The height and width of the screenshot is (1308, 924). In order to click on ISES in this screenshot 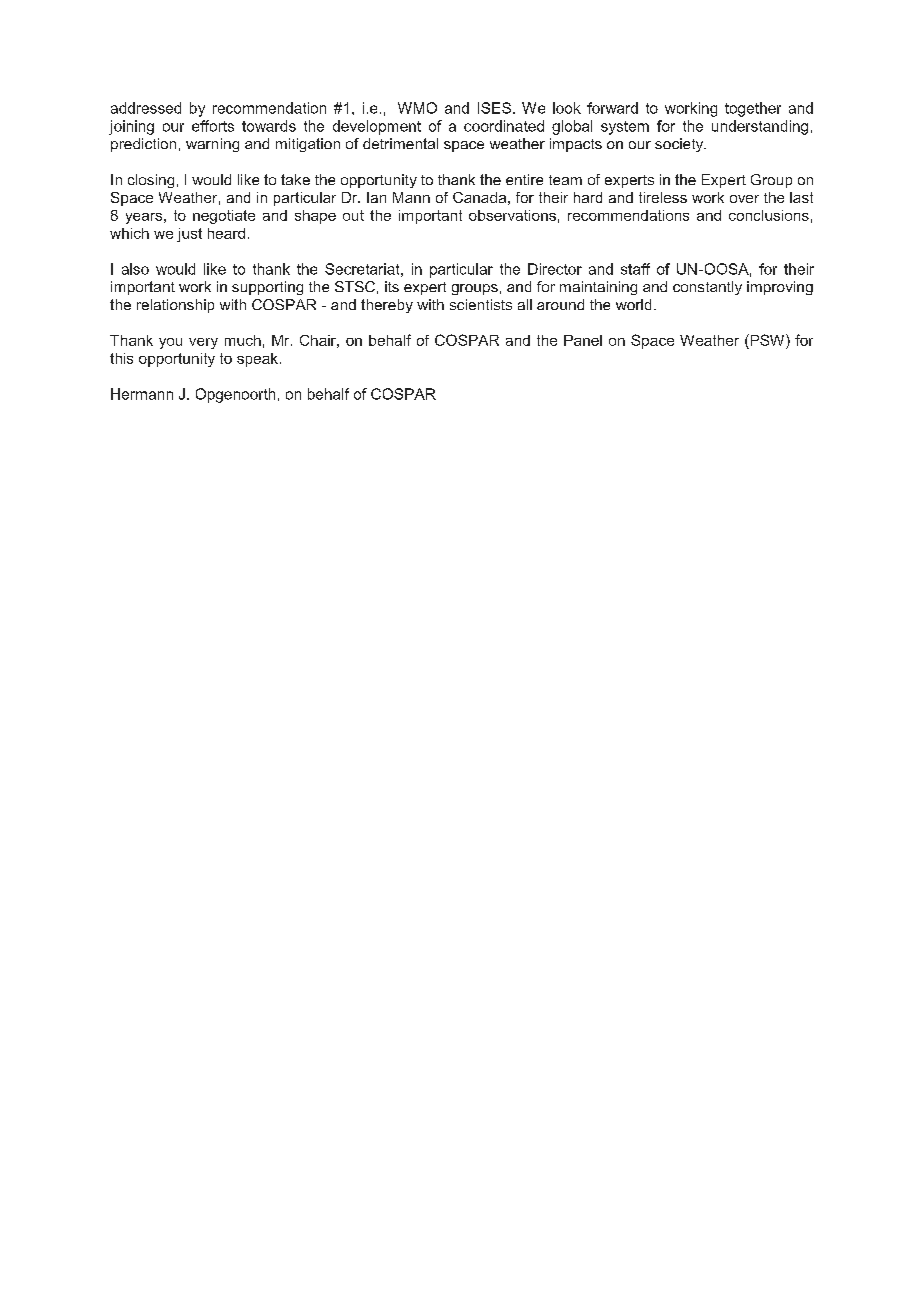, I will do `click(494, 108)`.
